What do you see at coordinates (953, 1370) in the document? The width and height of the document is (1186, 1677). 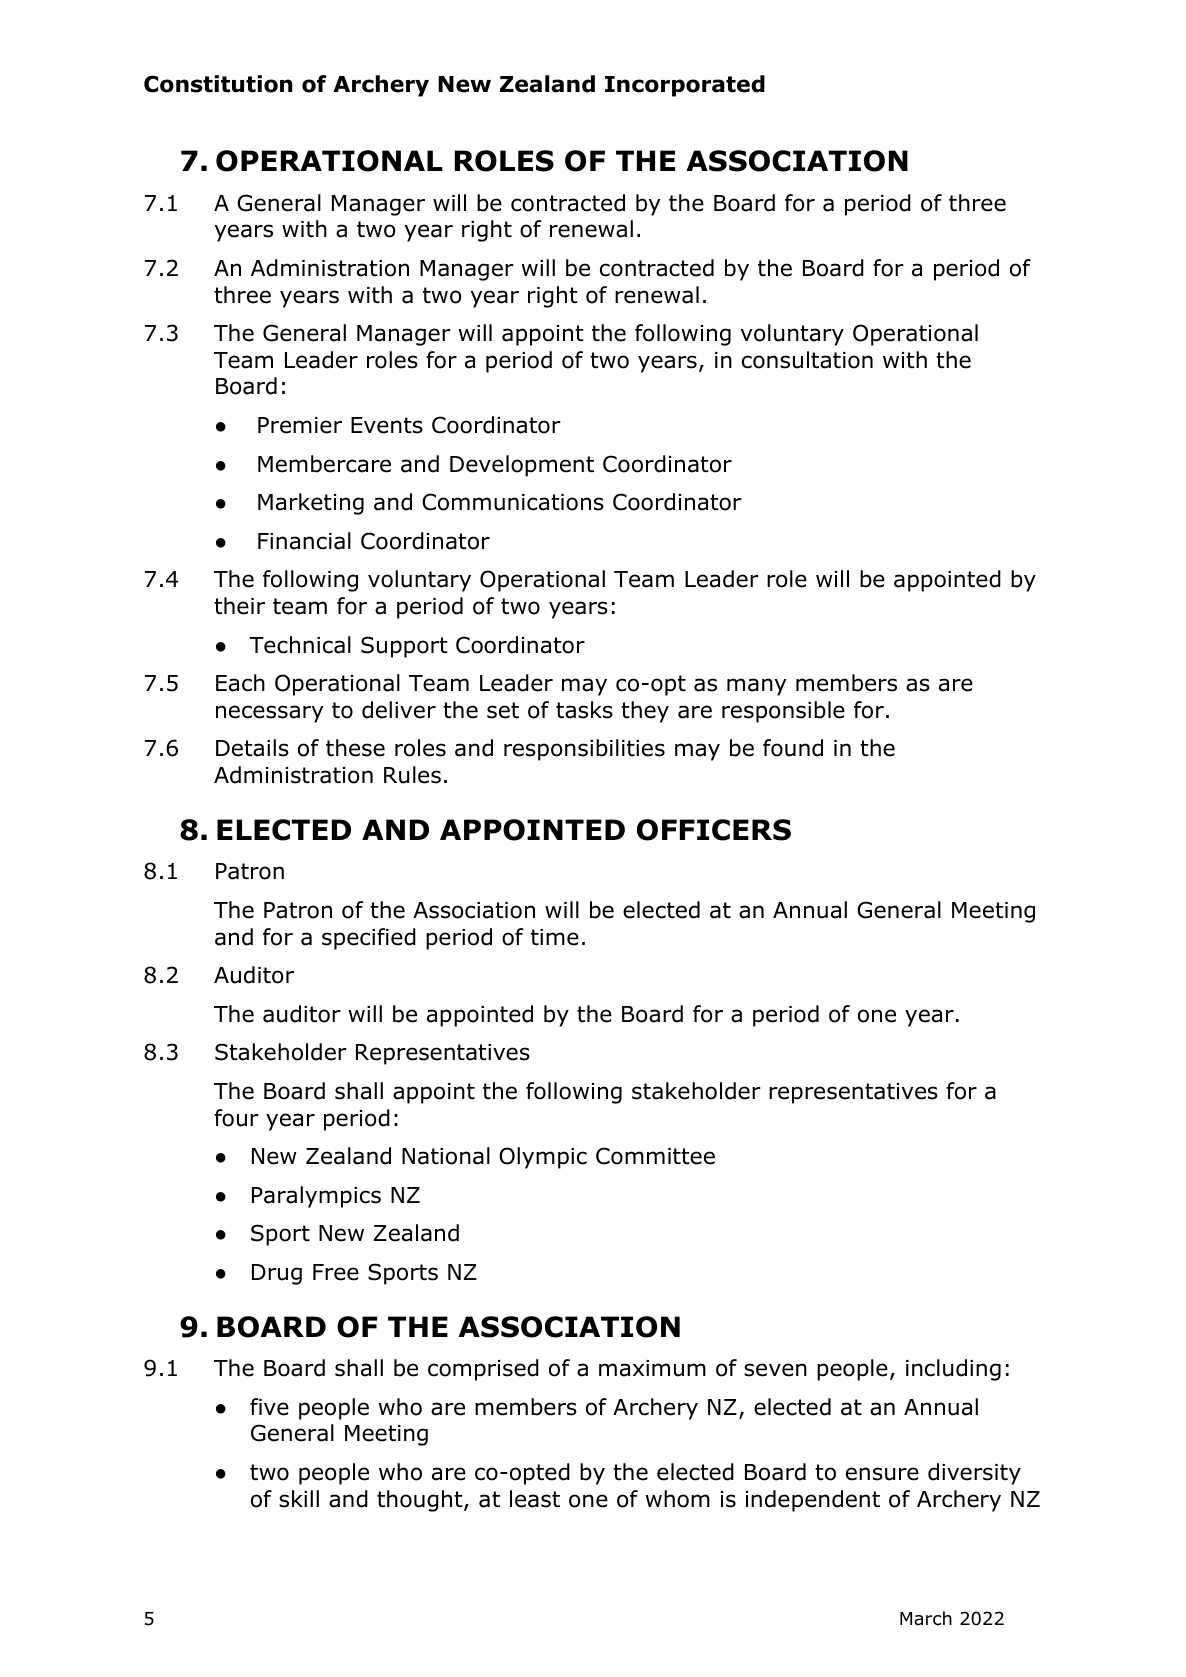 I see `including` at bounding box center [953, 1370].
